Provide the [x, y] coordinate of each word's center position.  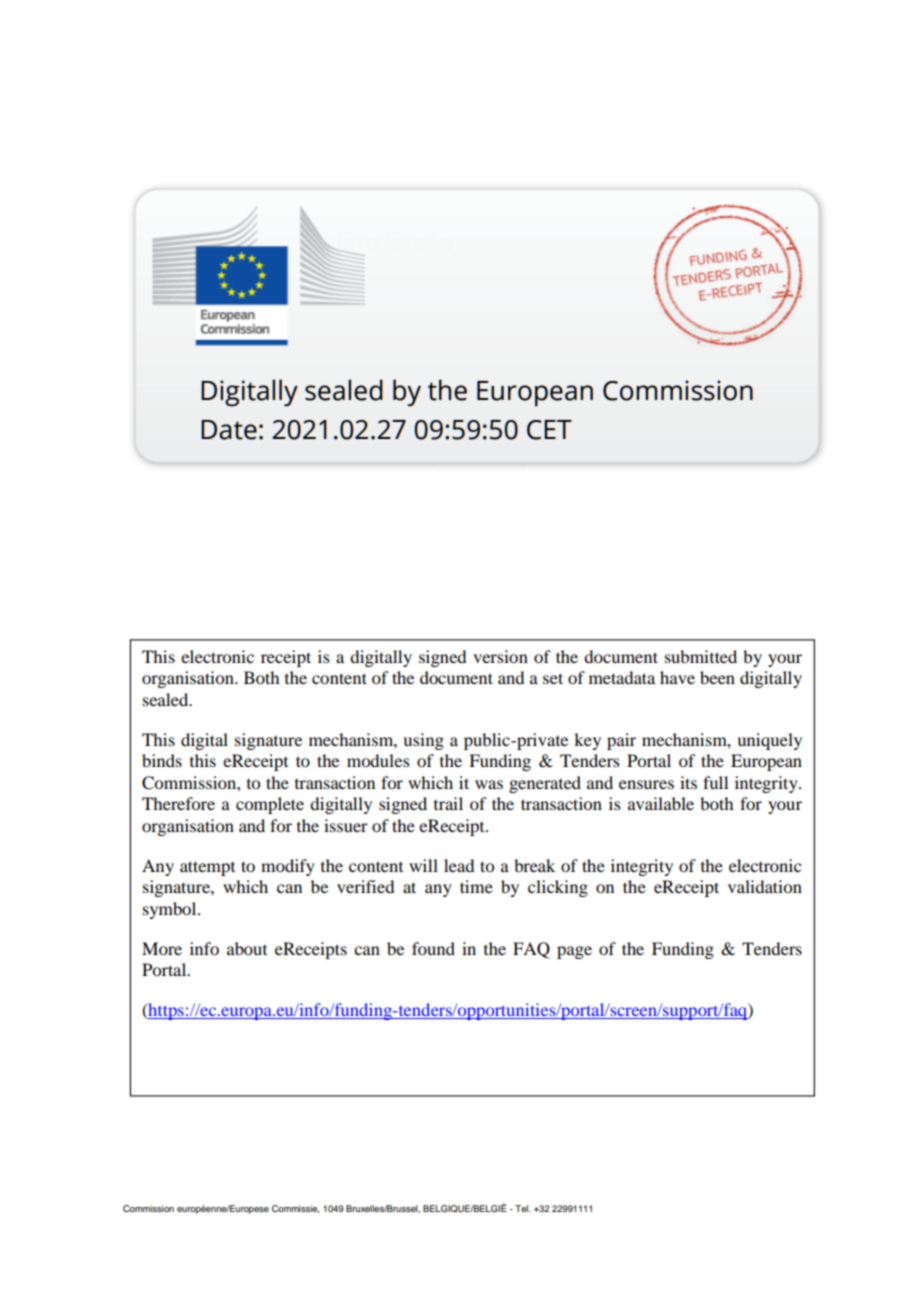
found [433, 948]
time [476, 886]
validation [765, 886]
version [500, 656]
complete [270, 805]
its [688, 782]
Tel [522, 1208]
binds [162, 760]
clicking [558, 888]
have [677, 677]
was [489, 784]
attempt [207, 868]
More [162, 948]
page [574, 952]
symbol [171, 910]
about [247, 948]
